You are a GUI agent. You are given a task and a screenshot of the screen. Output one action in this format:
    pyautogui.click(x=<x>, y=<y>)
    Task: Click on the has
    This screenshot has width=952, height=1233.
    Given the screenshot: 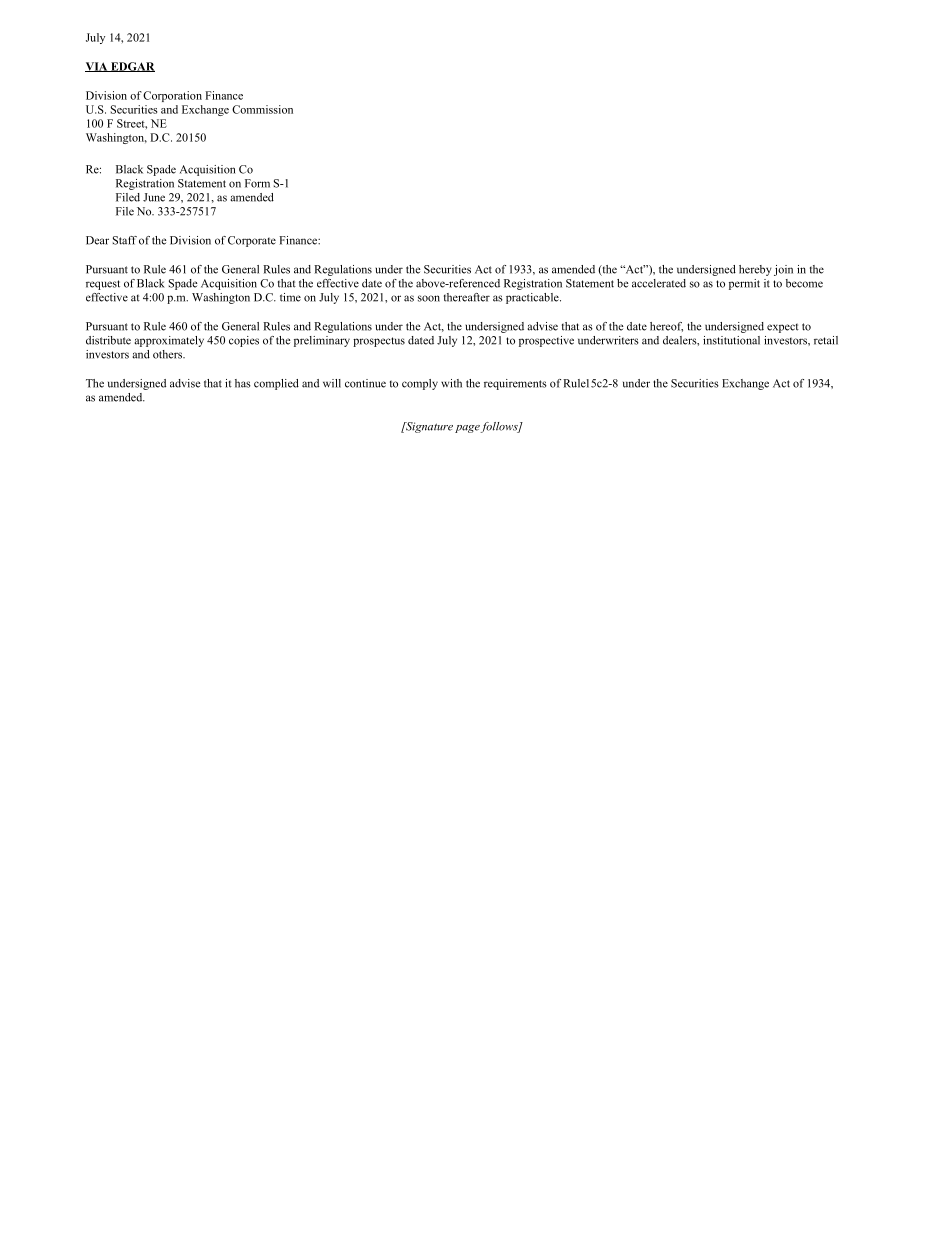 What is the action you would take?
    pyautogui.click(x=243, y=383)
